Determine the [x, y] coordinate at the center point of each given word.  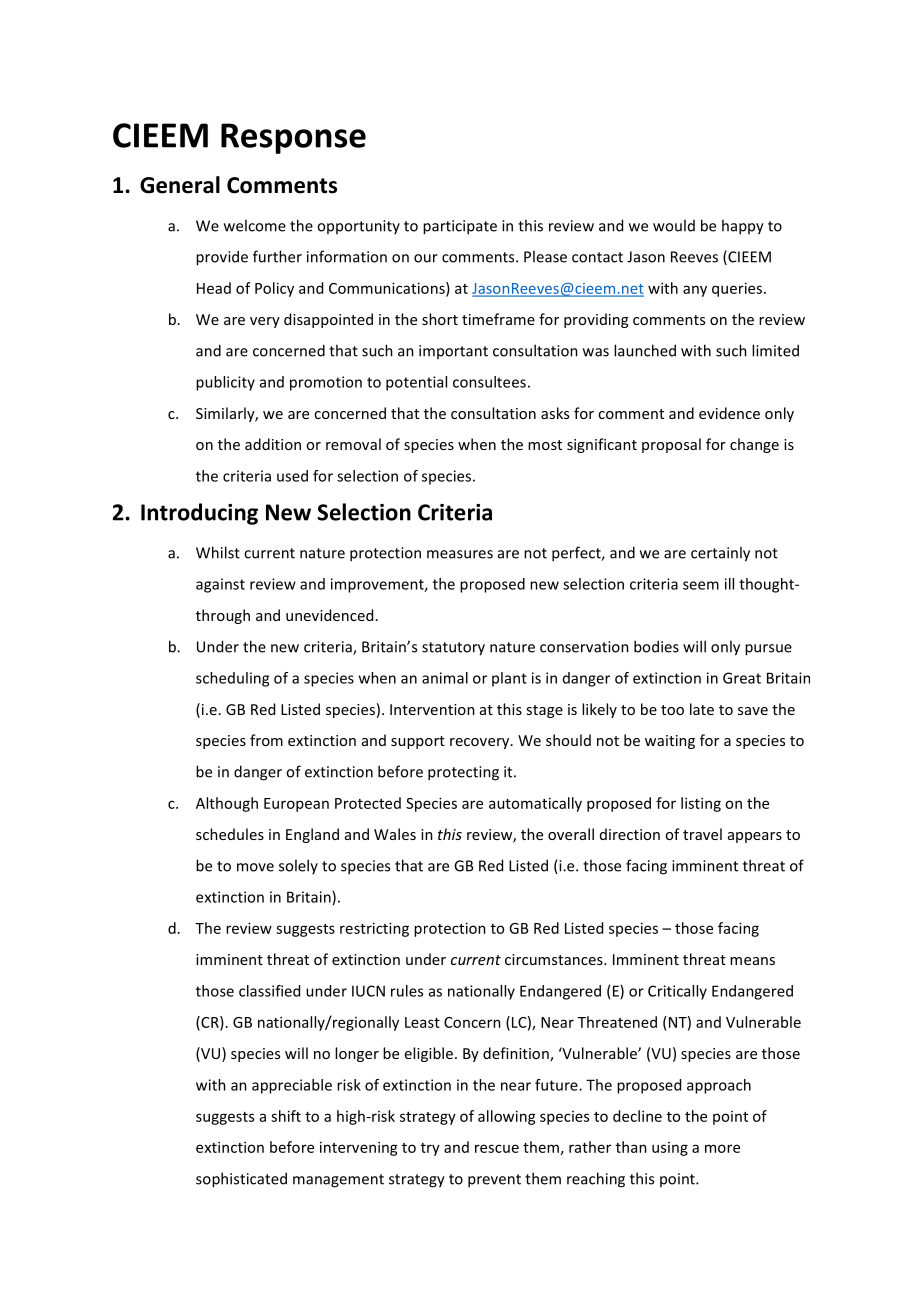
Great [742, 678]
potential [416, 383]
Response [293, 138]
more [722, 1148]
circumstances [555, 959]
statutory [453, 649]
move [255, 867]
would [674, 225]
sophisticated [241, 1180]
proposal [671, 445]
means [752, 961]
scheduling [232, 679]
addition [273, 444]
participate [460, 227]
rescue [497, 1148]
